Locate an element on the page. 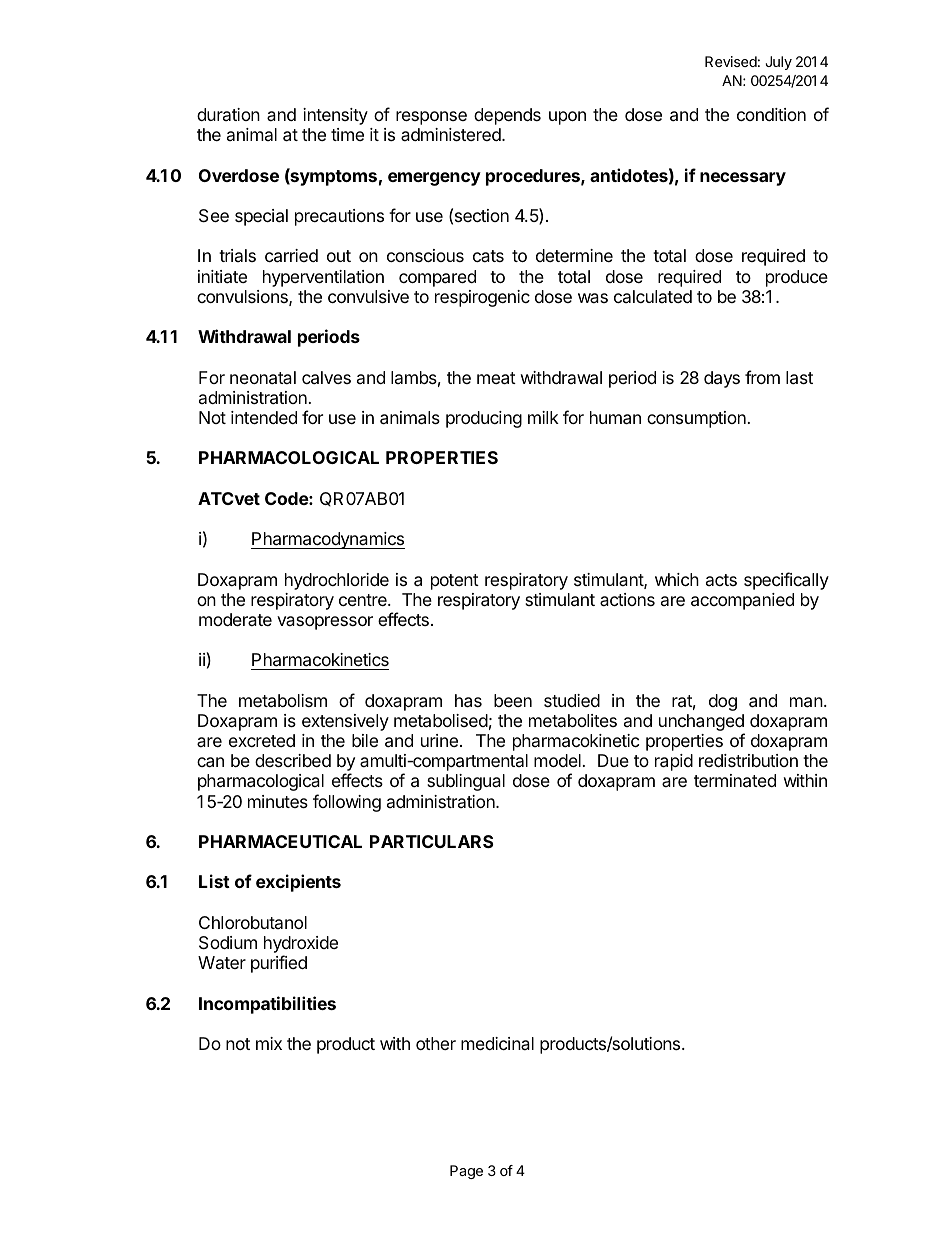  duration is located at coordinates (228, 114).
